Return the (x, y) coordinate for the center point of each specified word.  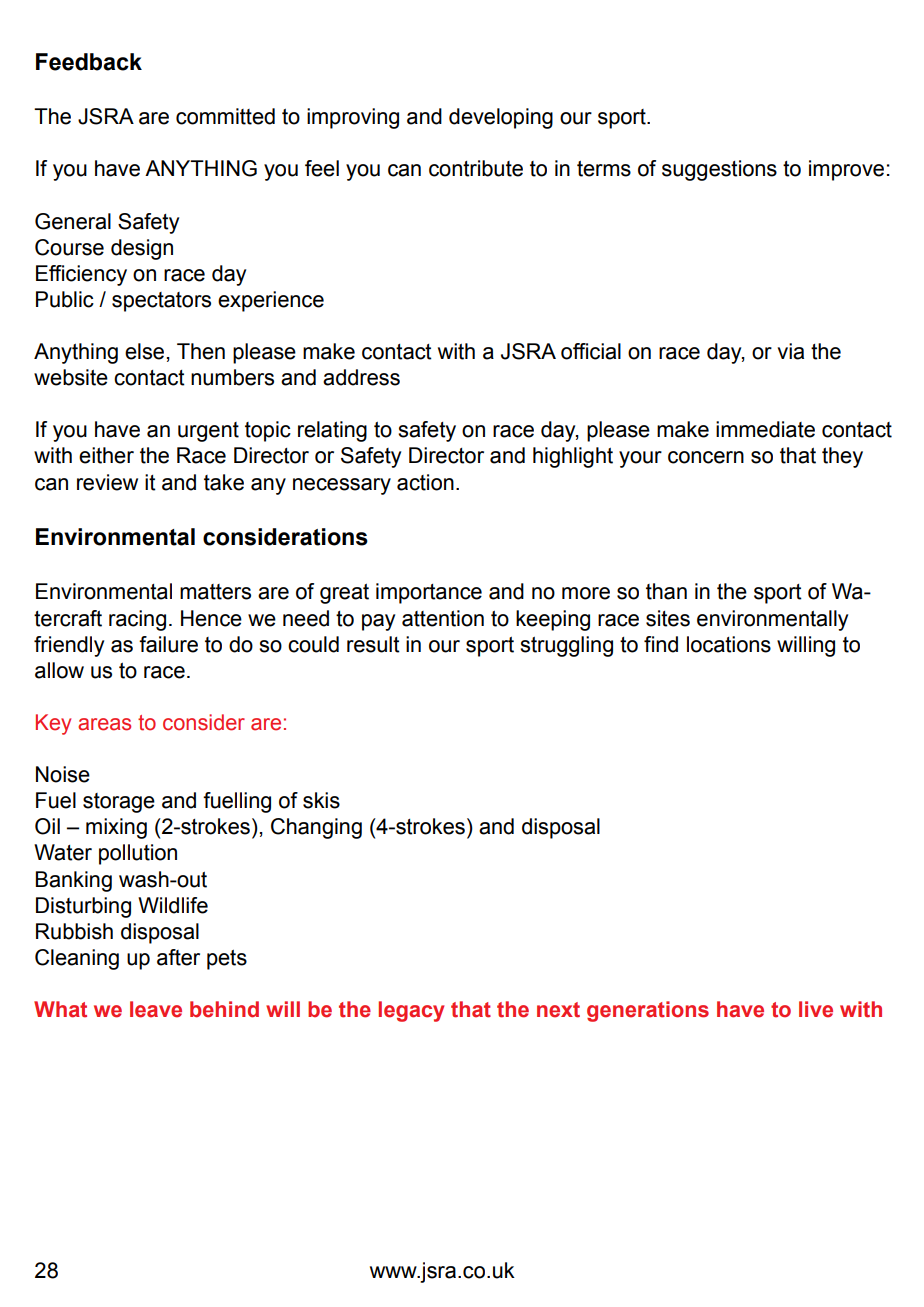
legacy (411, 1011)
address (361, 377)
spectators (161, 302)
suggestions (719, 170)
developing (501, 118)
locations (729, 644)
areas (104, 724)
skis (321, 800)
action (425, 482)
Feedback (89, 62)
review (107, 482)
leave (156, 1009)
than (666, 591)
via (790, 351)
